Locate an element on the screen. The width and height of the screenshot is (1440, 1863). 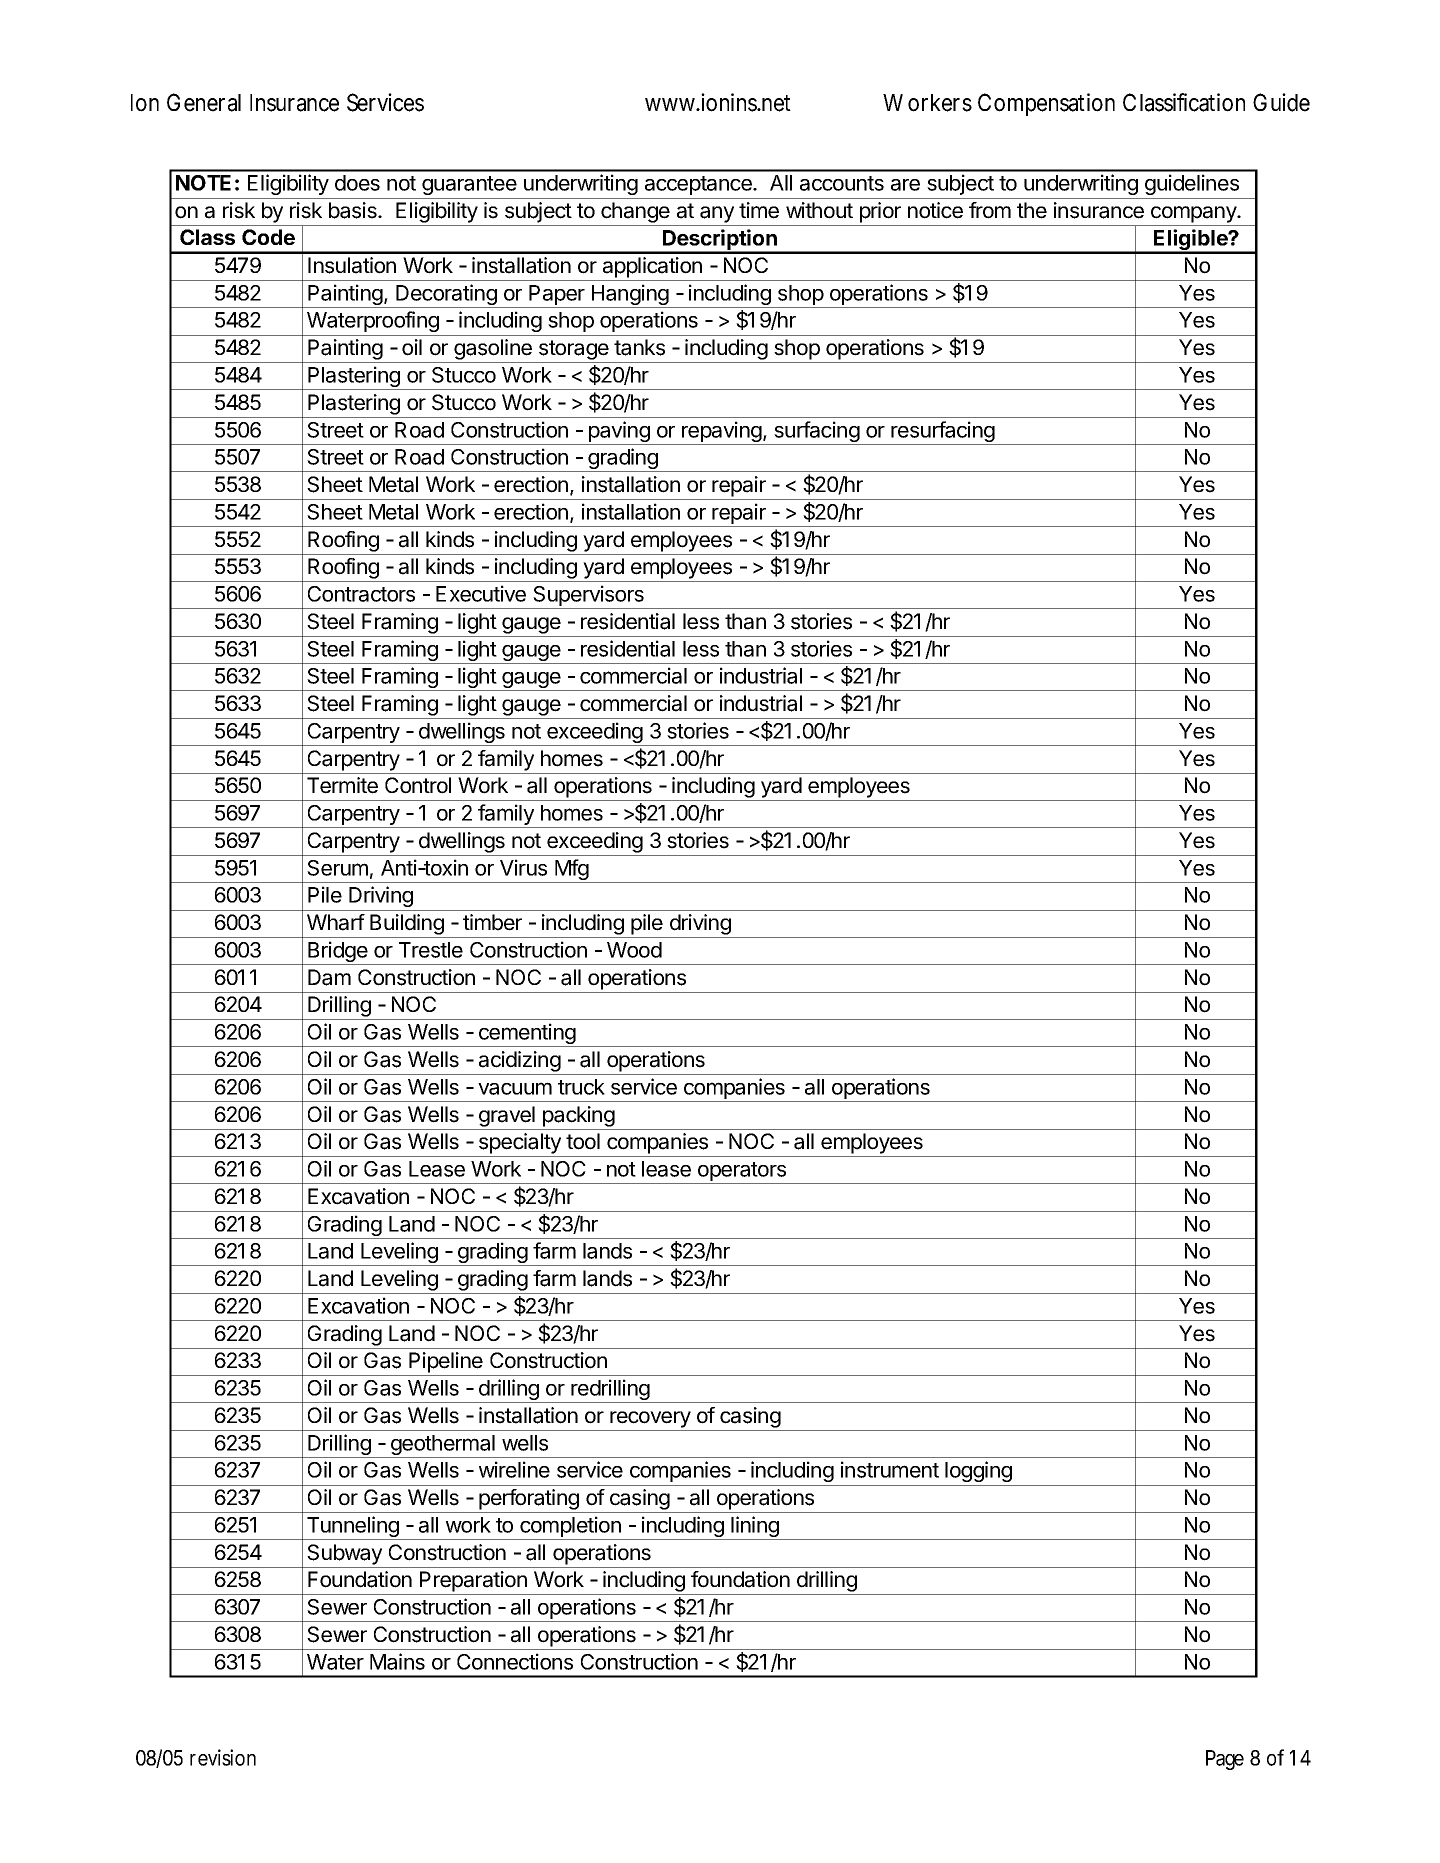
does is located at coordinates (357, 183).
